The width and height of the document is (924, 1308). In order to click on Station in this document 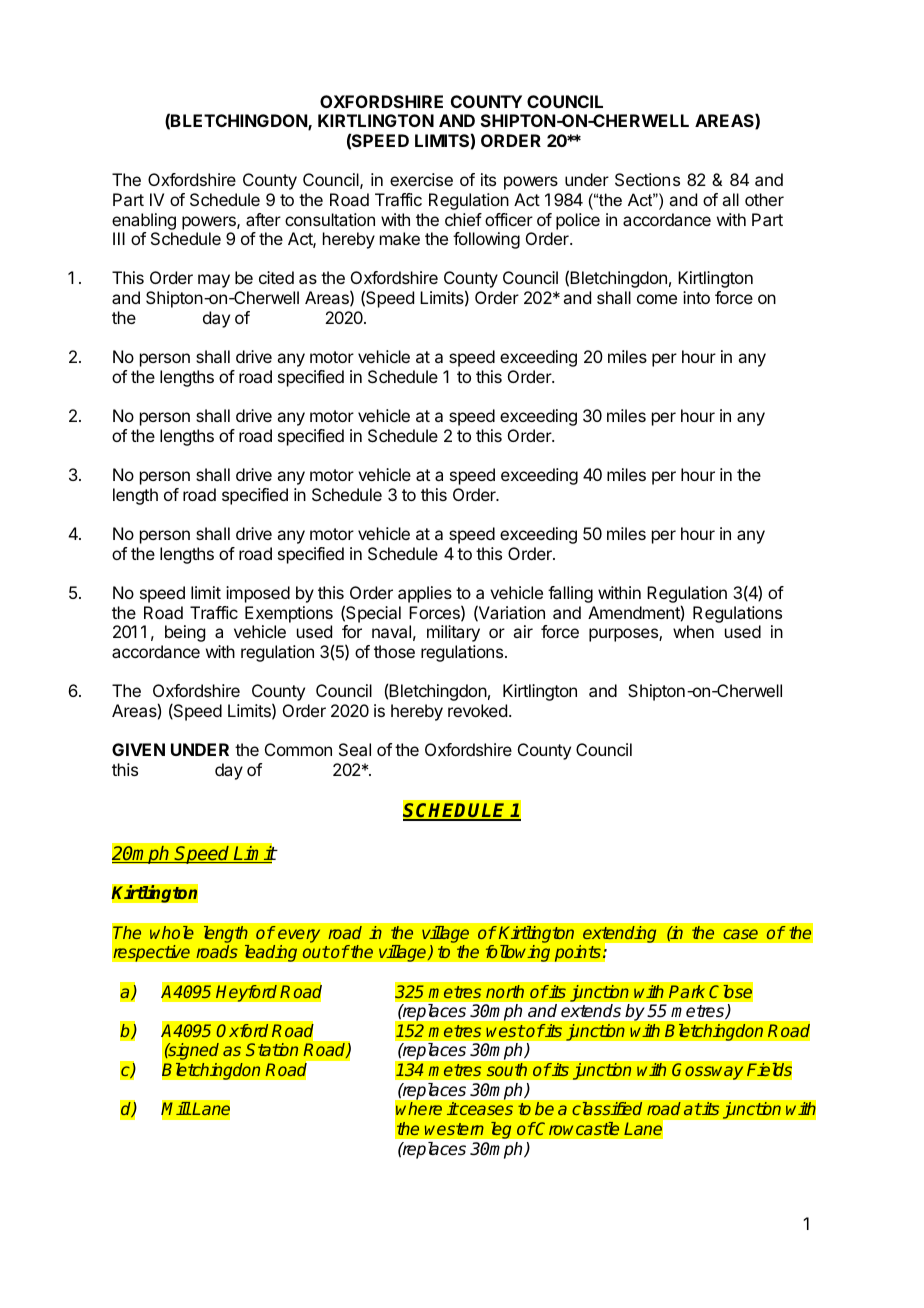, I will do `click(272, 1049)`.
